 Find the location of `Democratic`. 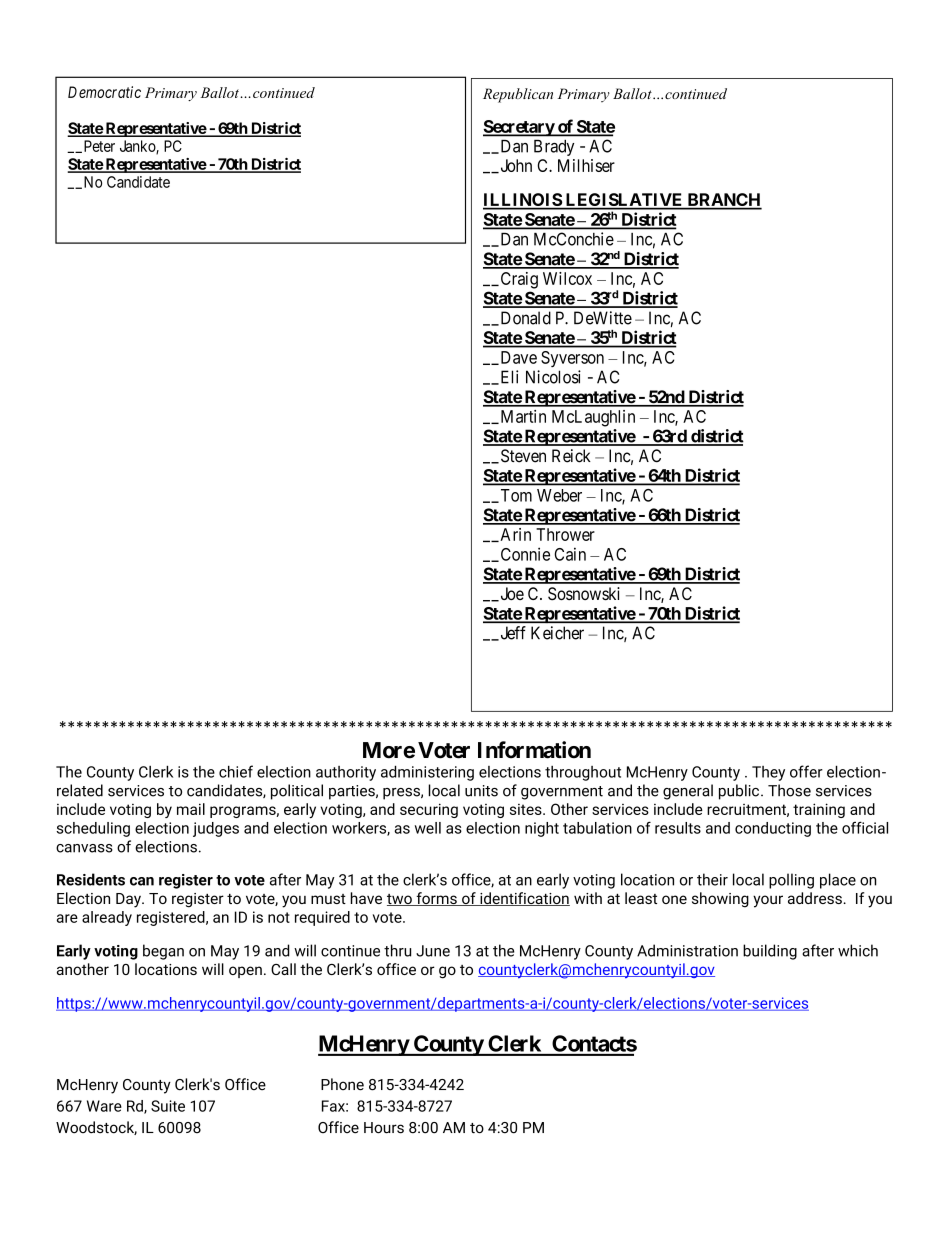

Democratic is located at coordinates (104, 92).
